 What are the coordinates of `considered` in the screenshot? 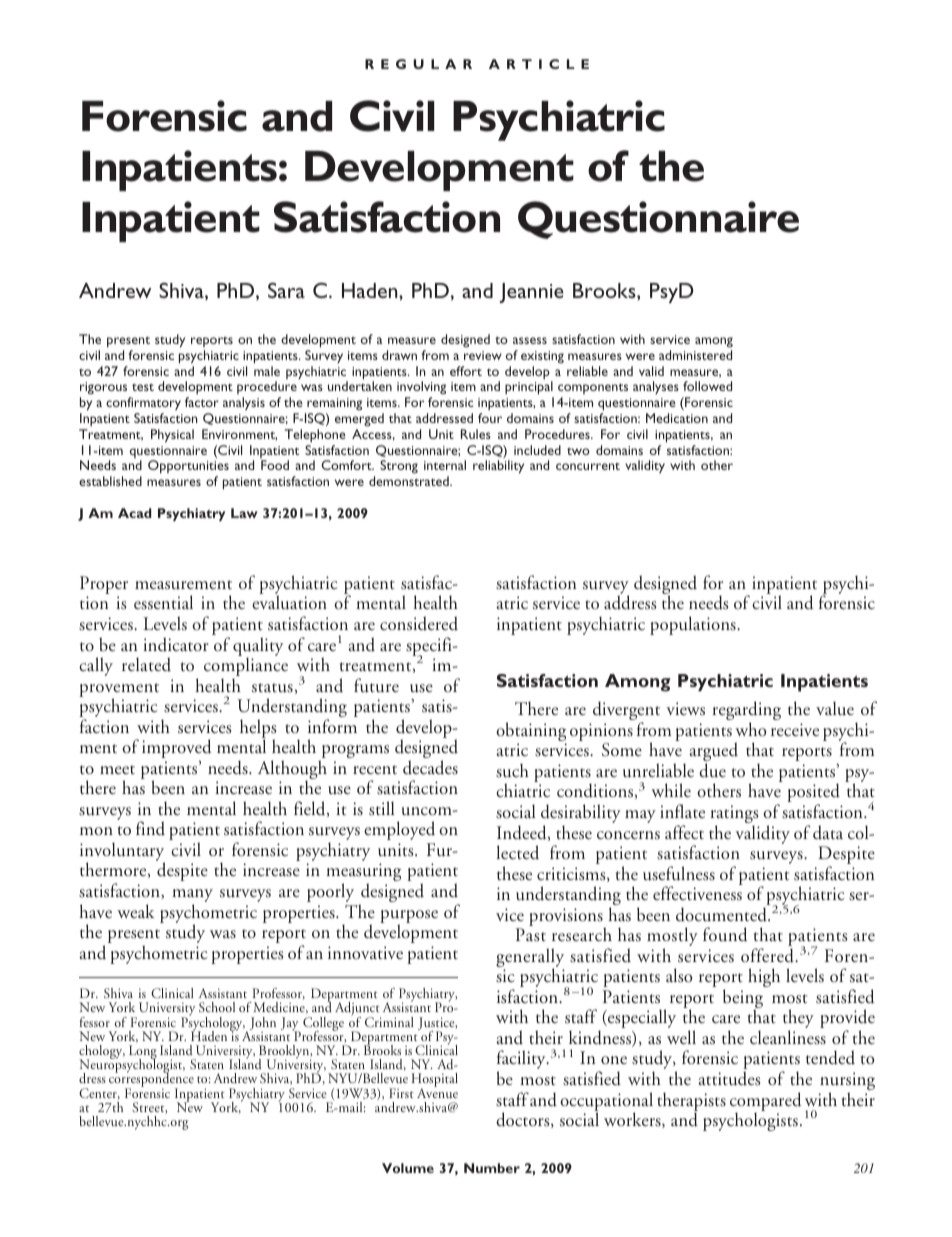 It's located at (419, 623).
